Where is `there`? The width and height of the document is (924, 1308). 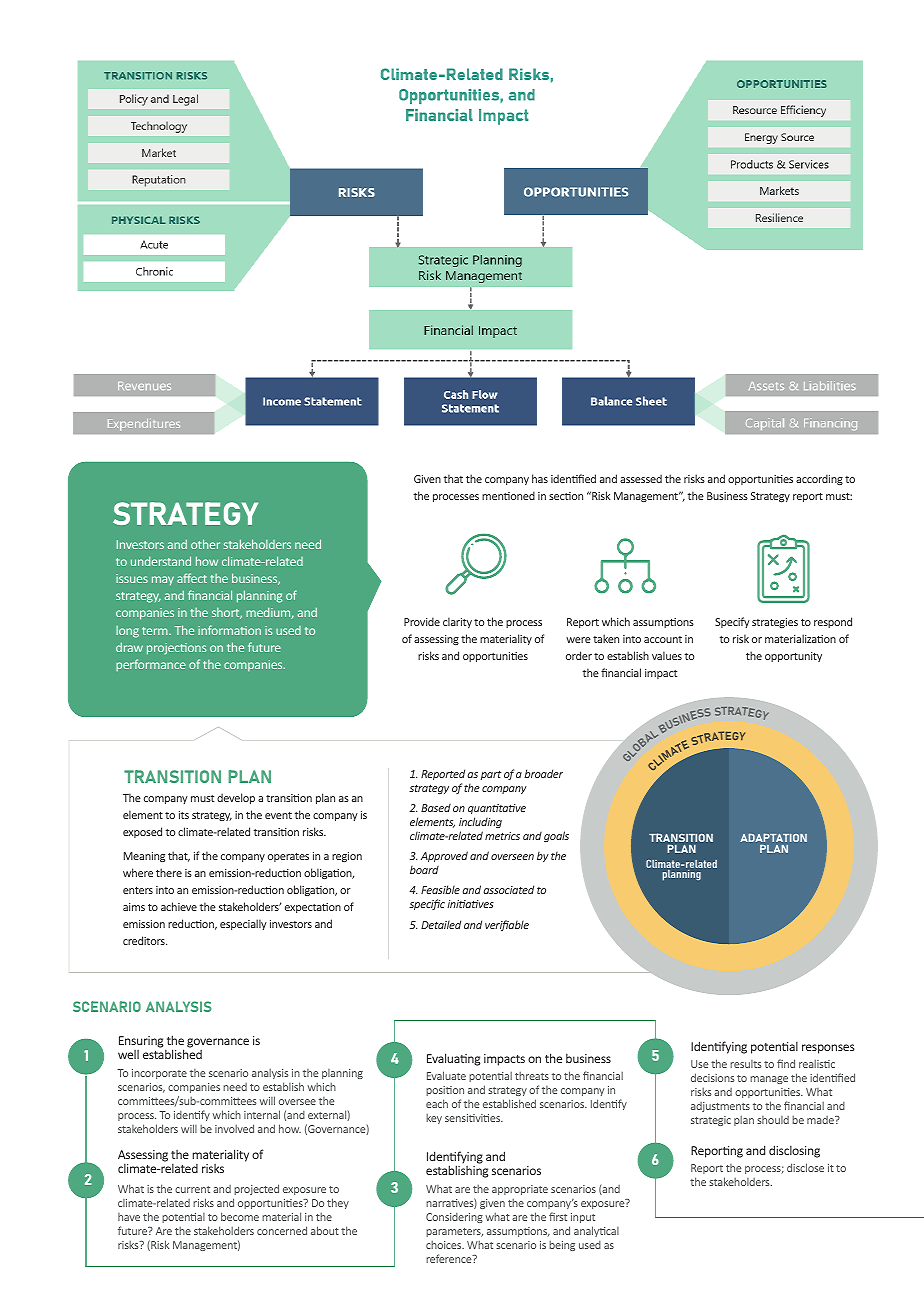
there is located at coordinates (169, 872).
